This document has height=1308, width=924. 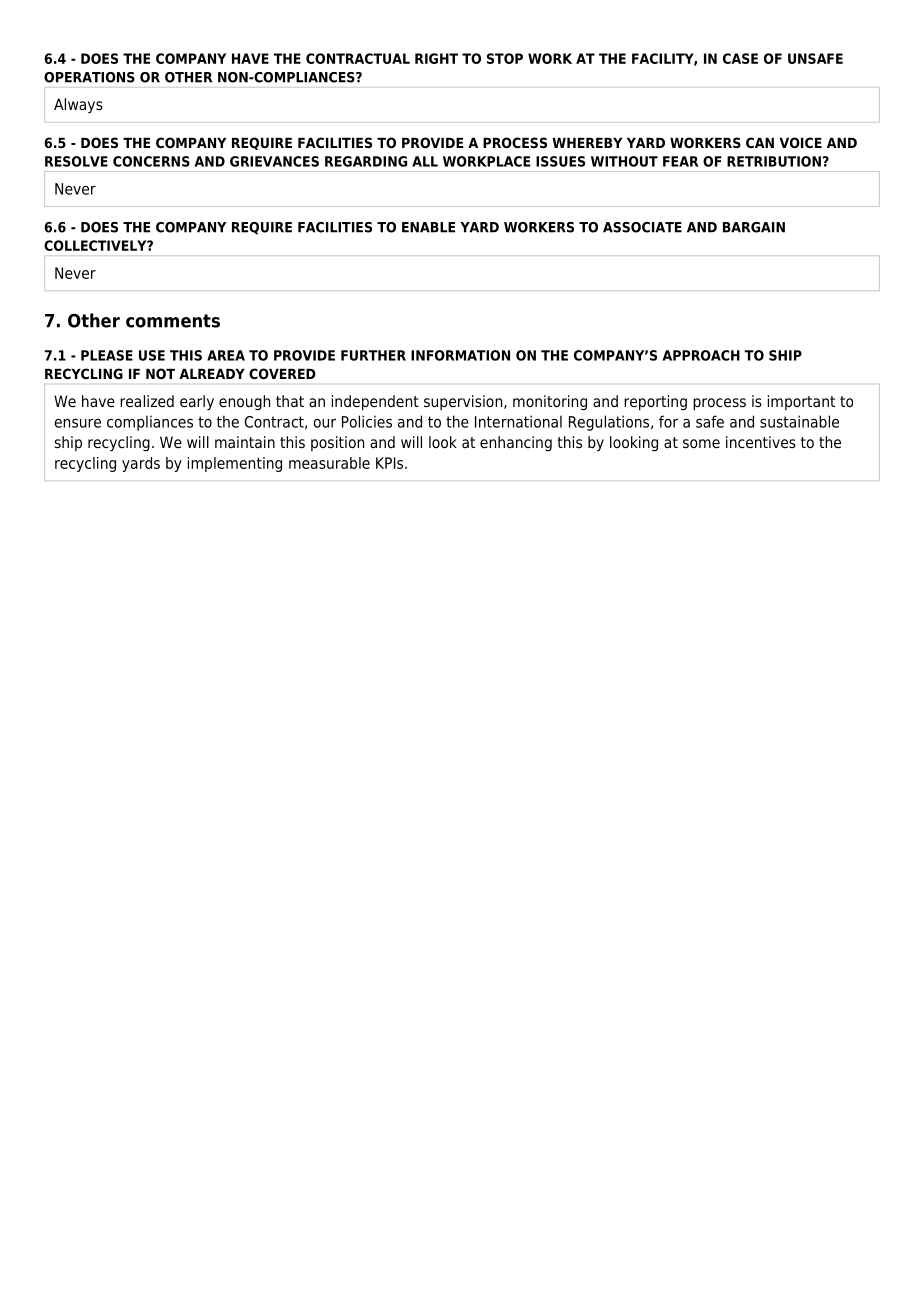 What do you see at coordinates (428, 227) in the document?
I see `ENABLE` at bounding box center [428, 227].
